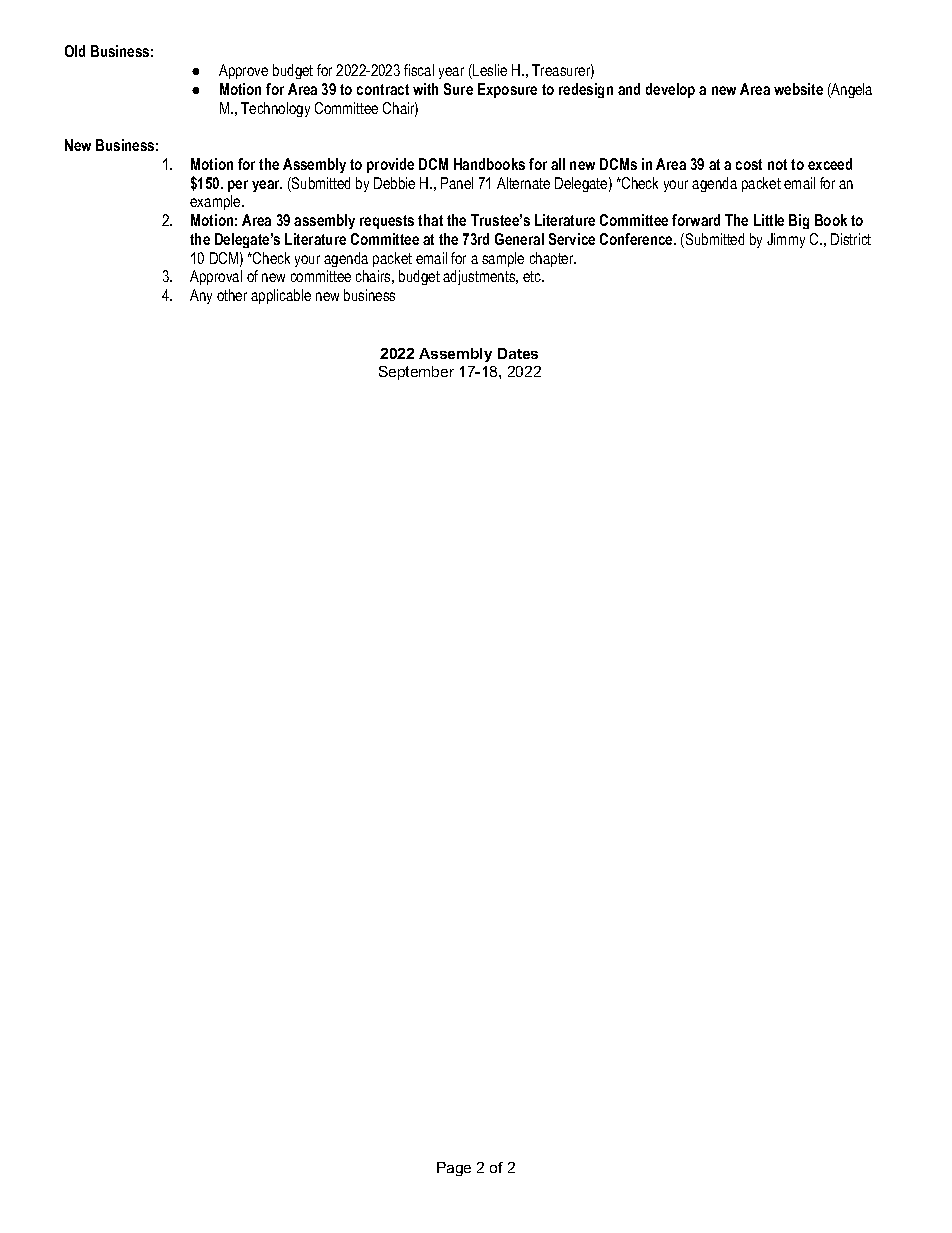 The height and width of the page is (1233, 952). Describe the element at coordinates (416, 373) in the page. I see `September` at that location.
